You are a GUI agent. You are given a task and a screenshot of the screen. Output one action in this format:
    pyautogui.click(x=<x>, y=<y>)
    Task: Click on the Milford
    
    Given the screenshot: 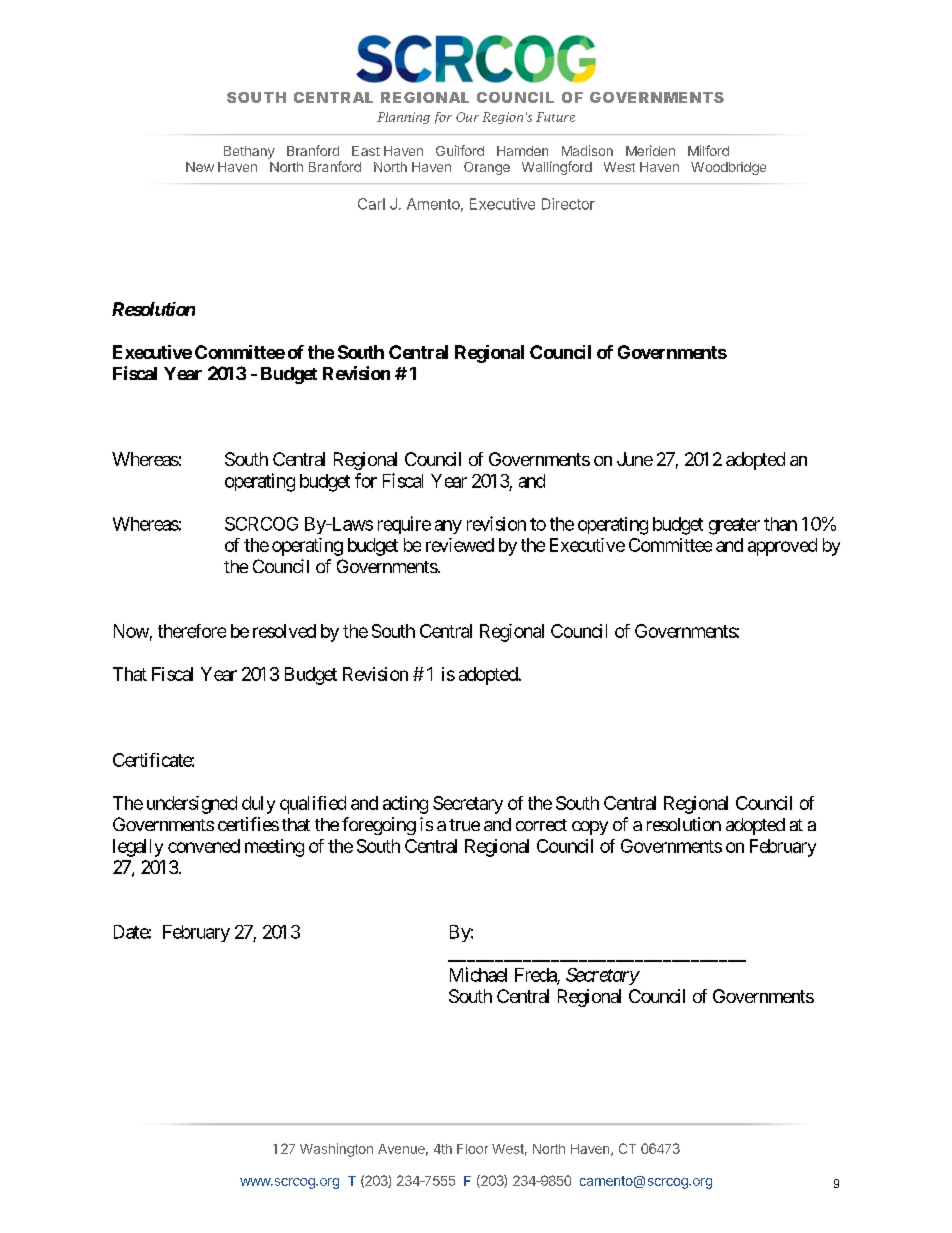 What is the action you would take?
    pyautogui.click(x=708, y=150)
